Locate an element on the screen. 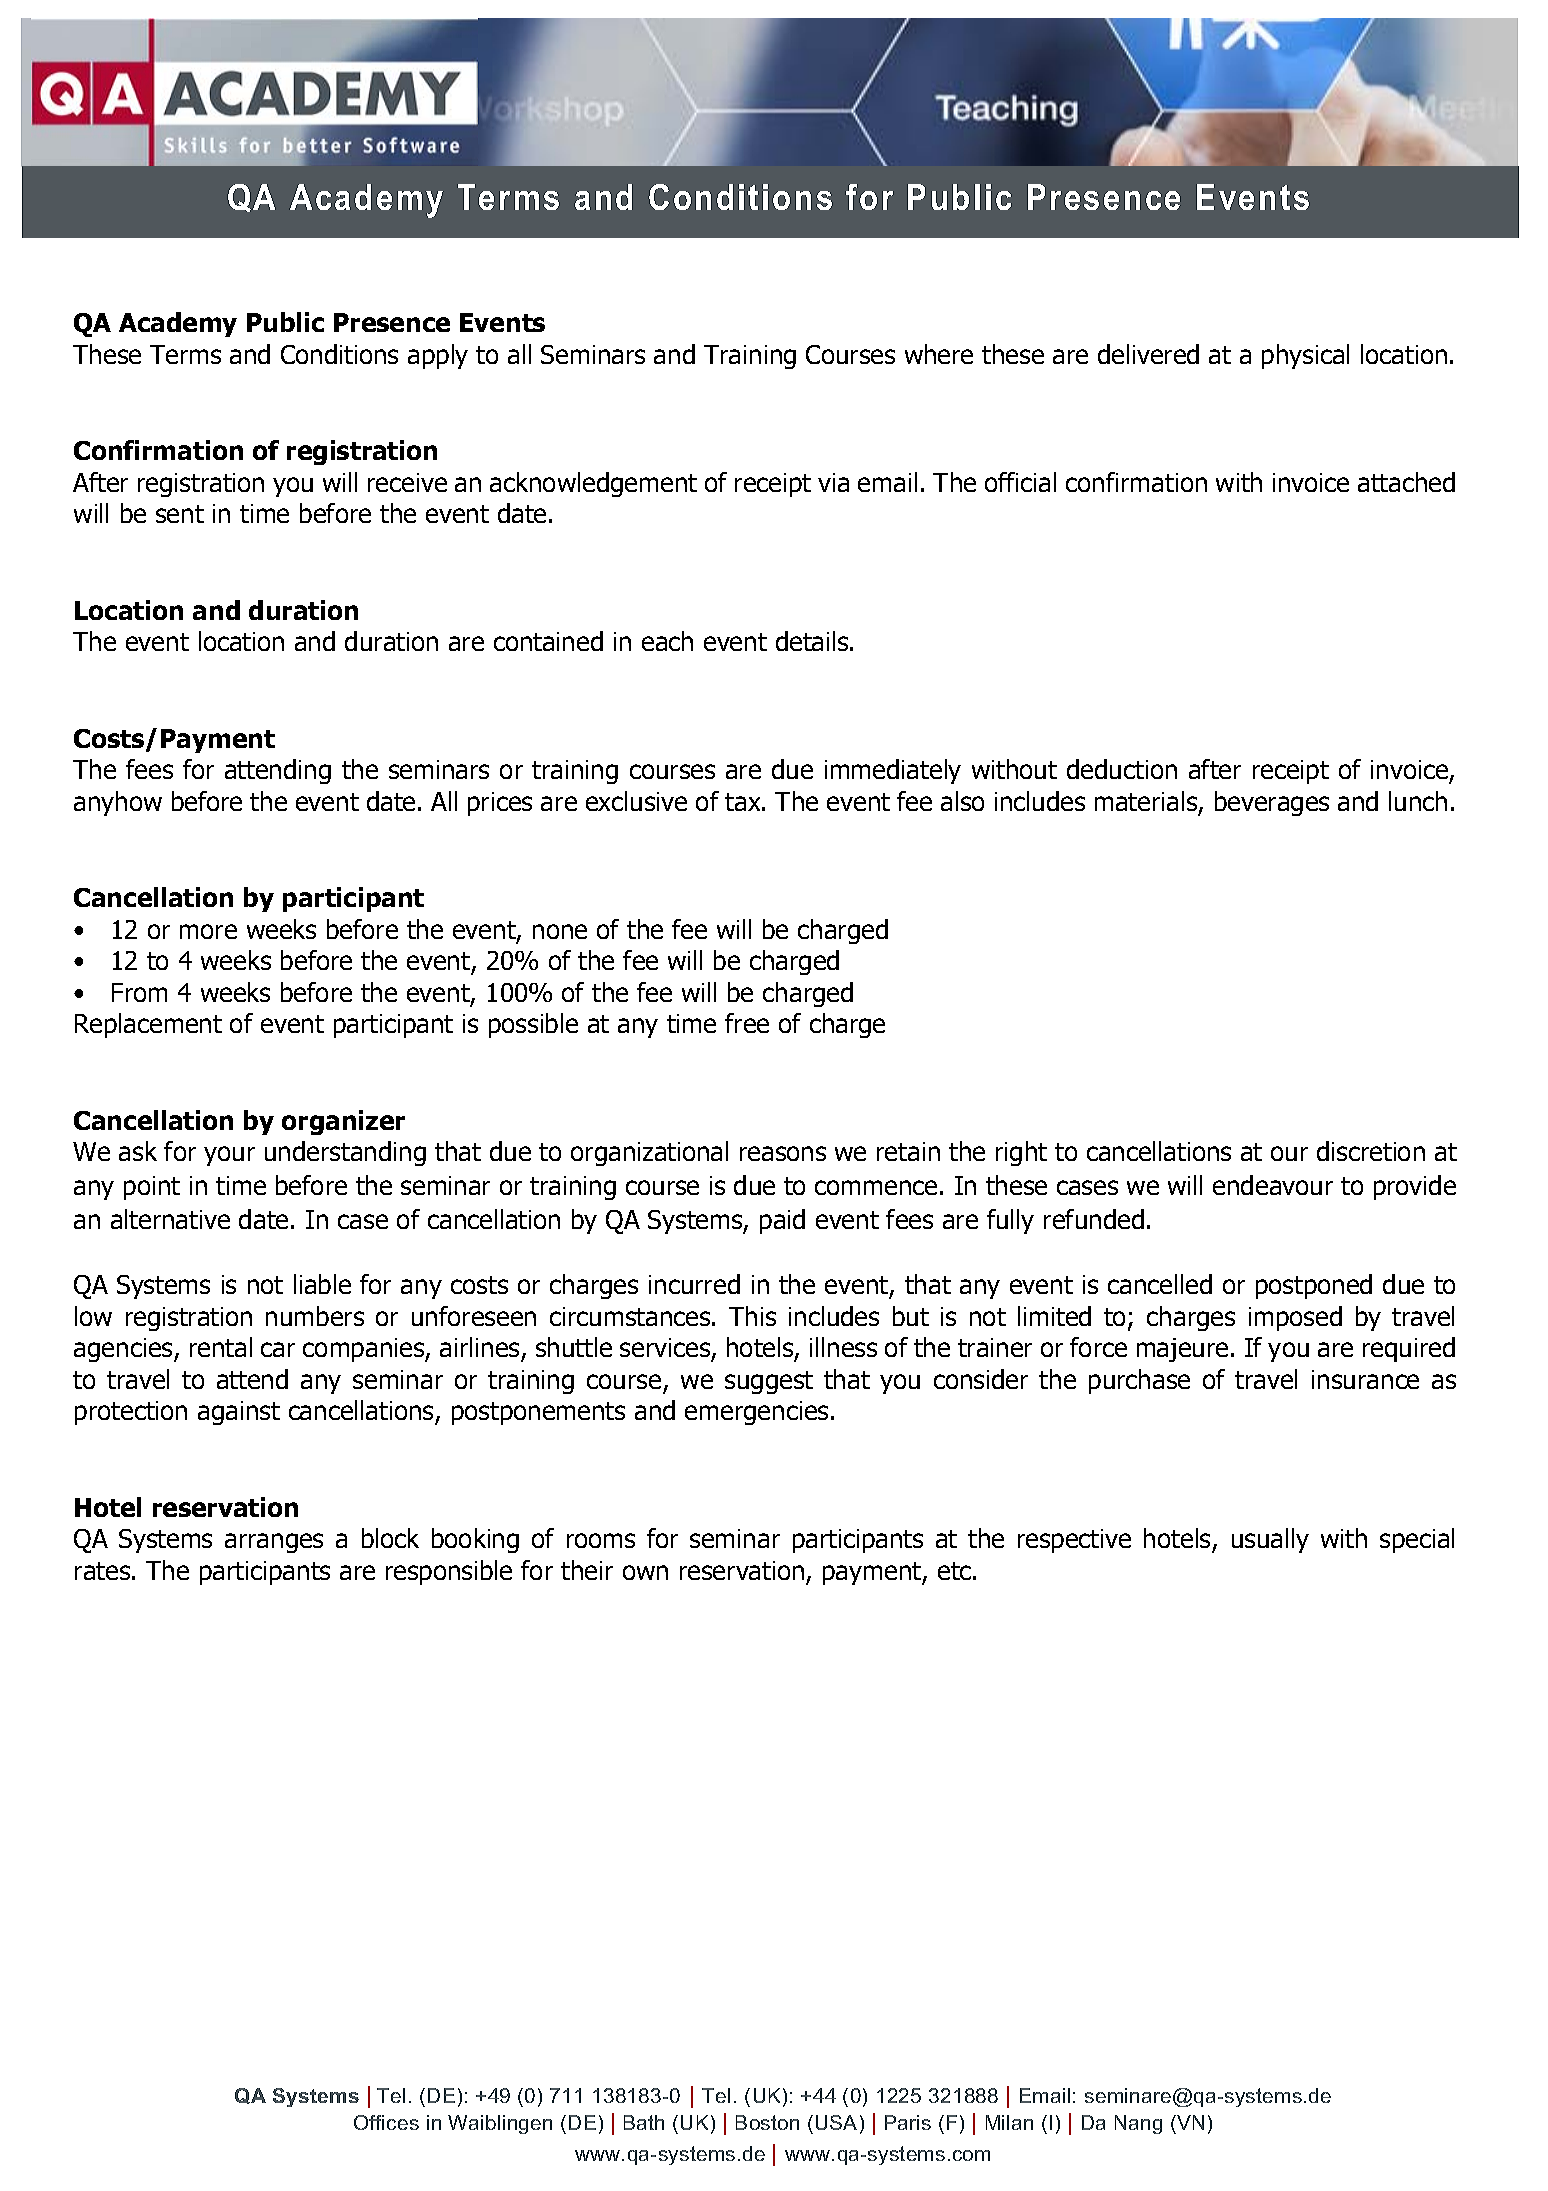 This screenshot has width=1548, height=2191. Offices is located at coordinates (386, 2122).
